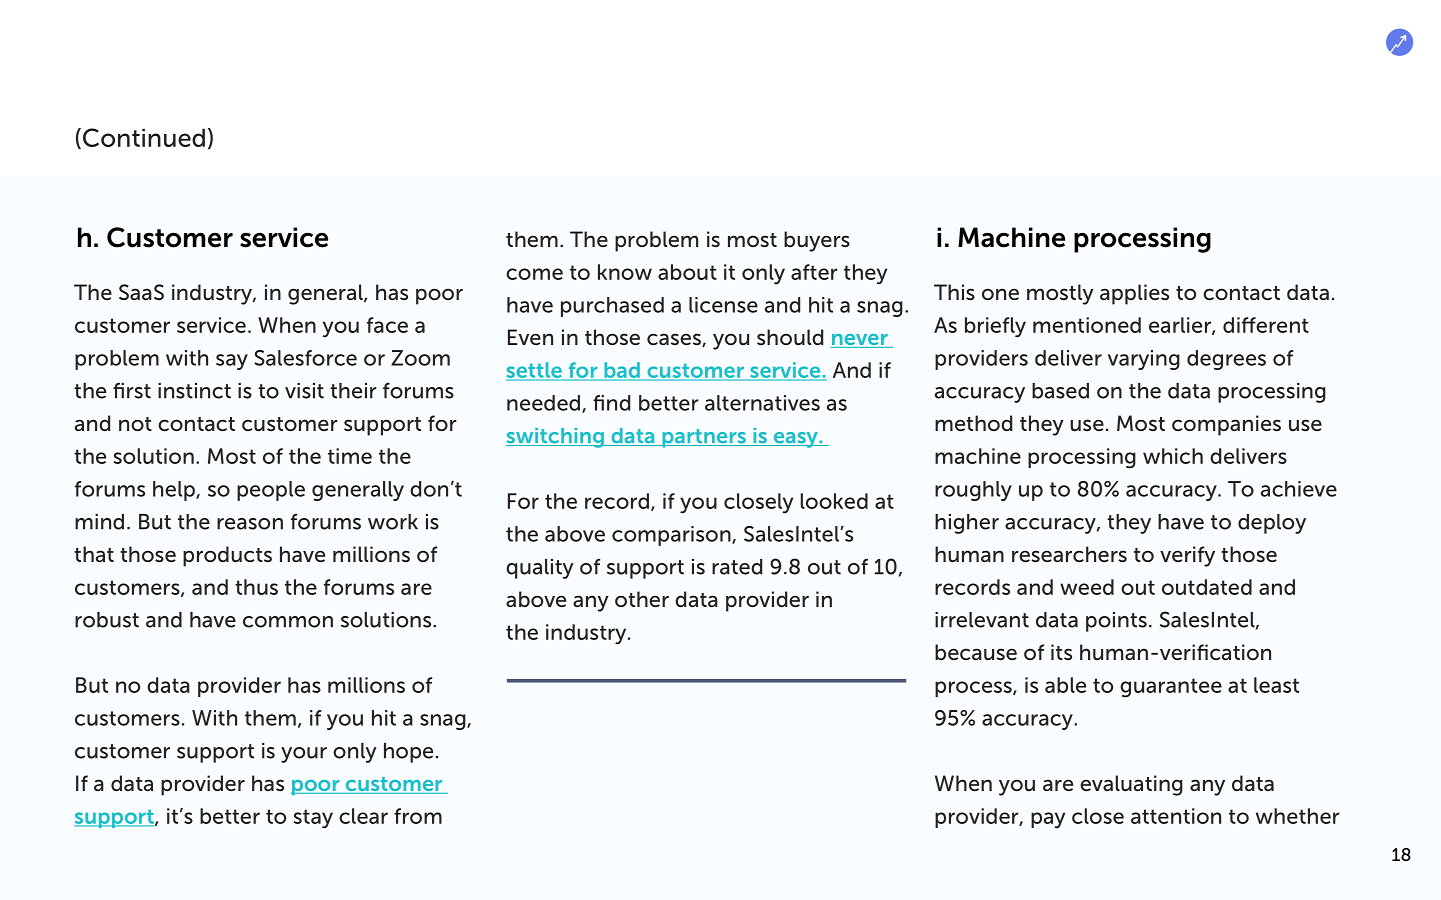 The image size is (1441, 900). Describe the element at coordinates (1173, 456) in the screenshot. I see `which` at that location.
